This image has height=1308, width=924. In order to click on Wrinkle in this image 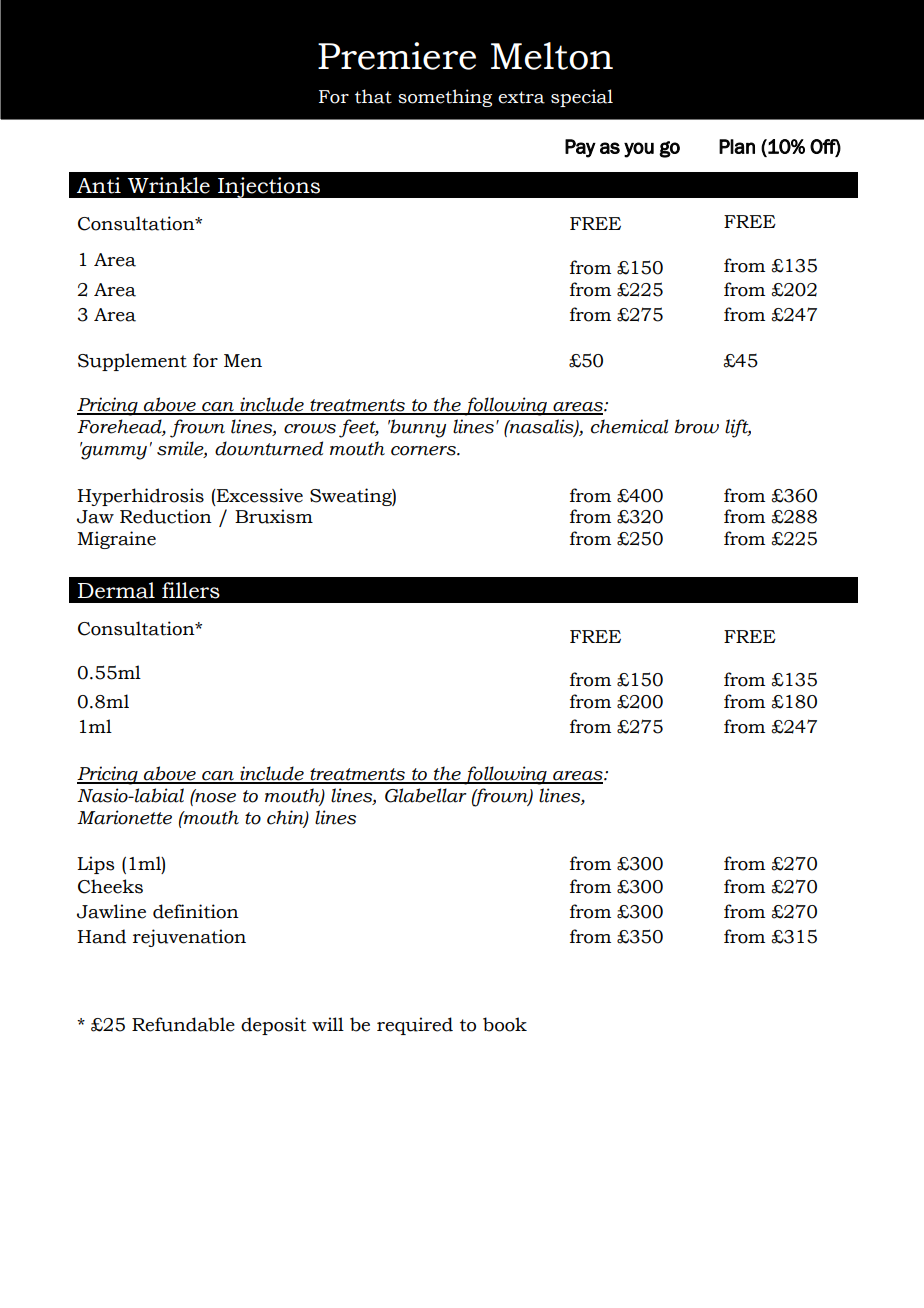, I will do `click(169, 185)`.
